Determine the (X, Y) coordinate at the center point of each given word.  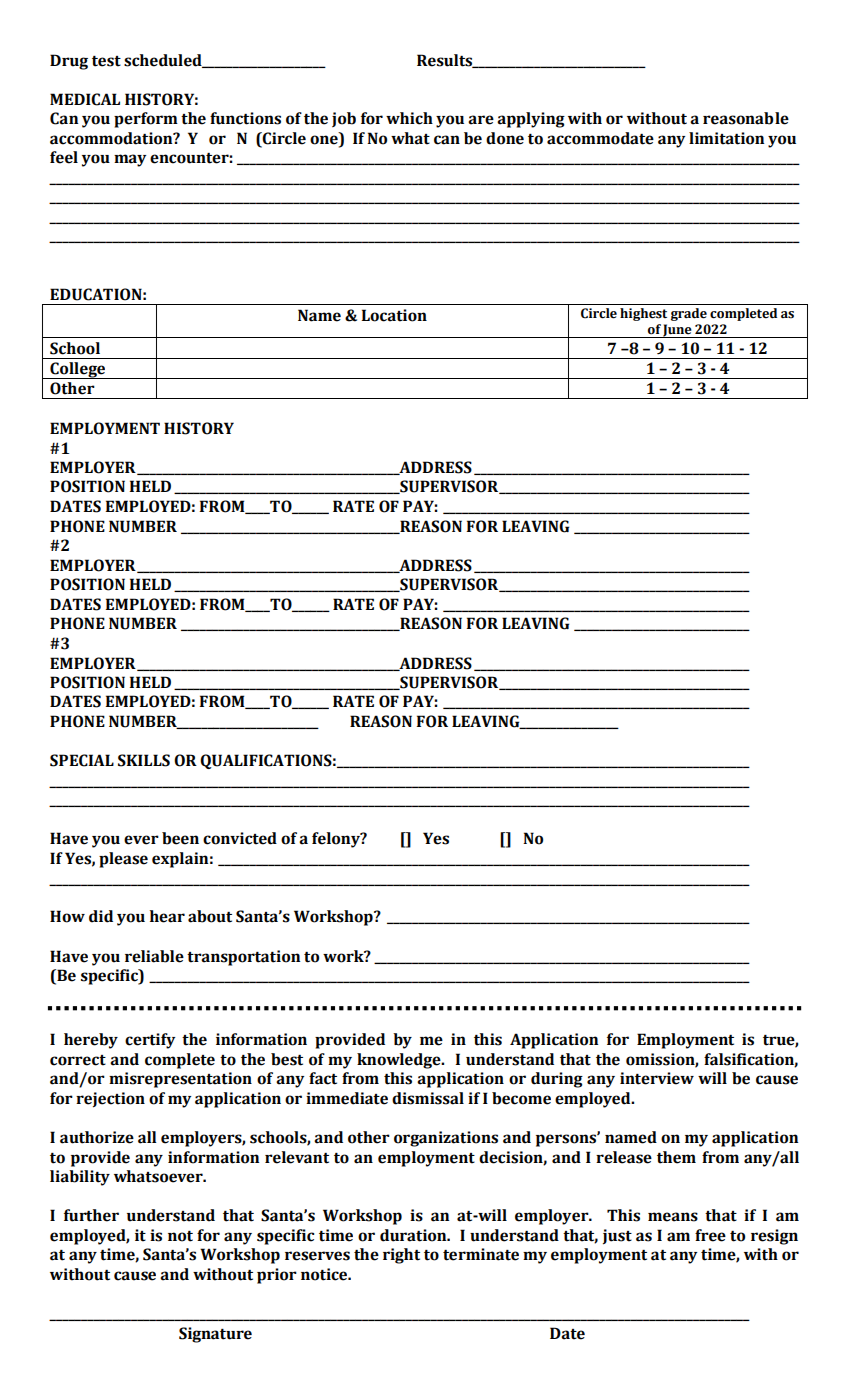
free (710, 1235)
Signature (215, 1335)
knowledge (400, 1061)
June (678, 331)
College (77, 370)
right (401, 1256)
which (409, 118)
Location (394, 315)
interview (657, 1078)
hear (167, 916)
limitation (726, 138)
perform (146, 120)
